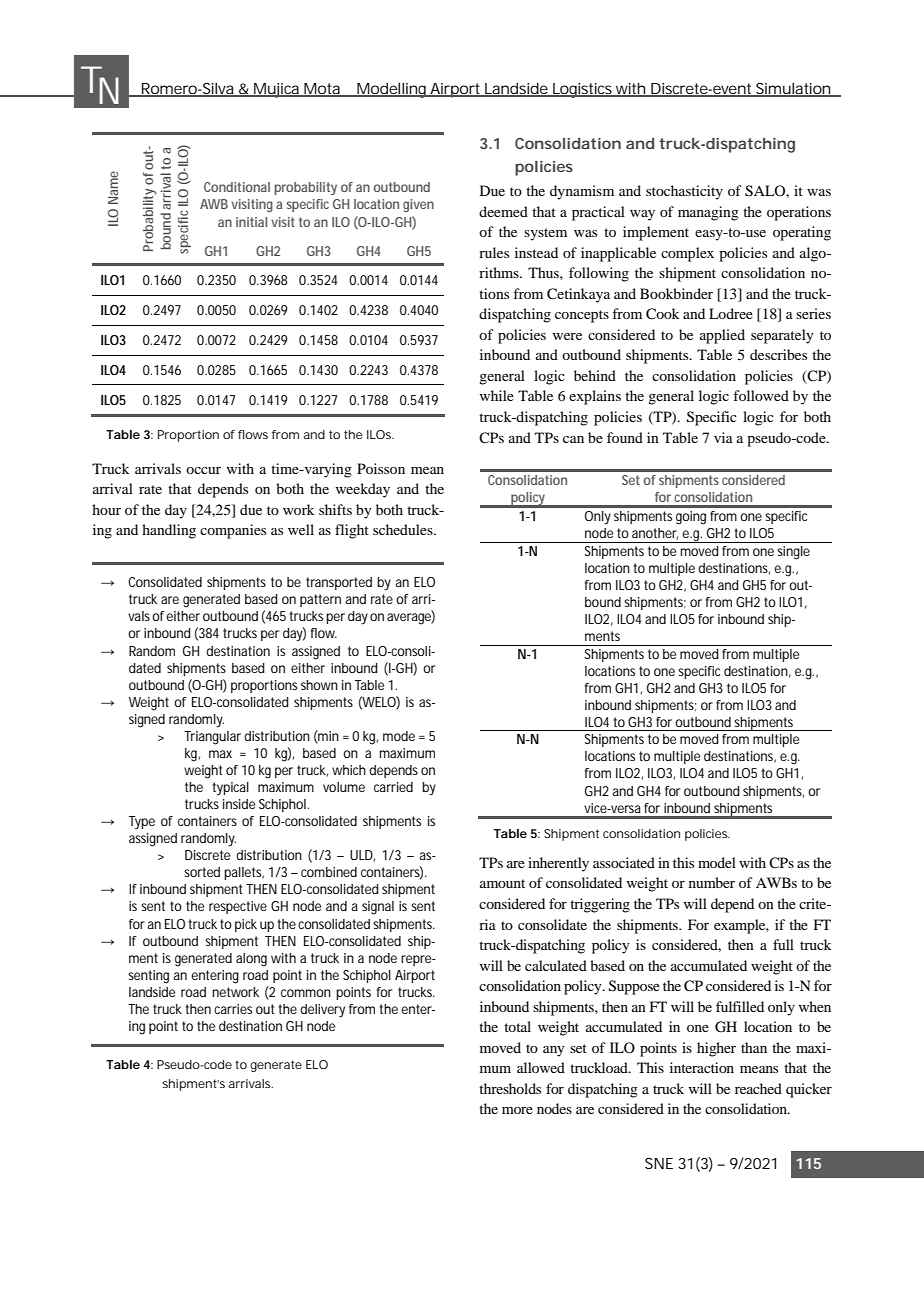 This screenshot has height=1308, width=924. What do you see at coordinates (322, 1011) in the screenshot?
I see `delivery` at bounding box center [322, 1011].
